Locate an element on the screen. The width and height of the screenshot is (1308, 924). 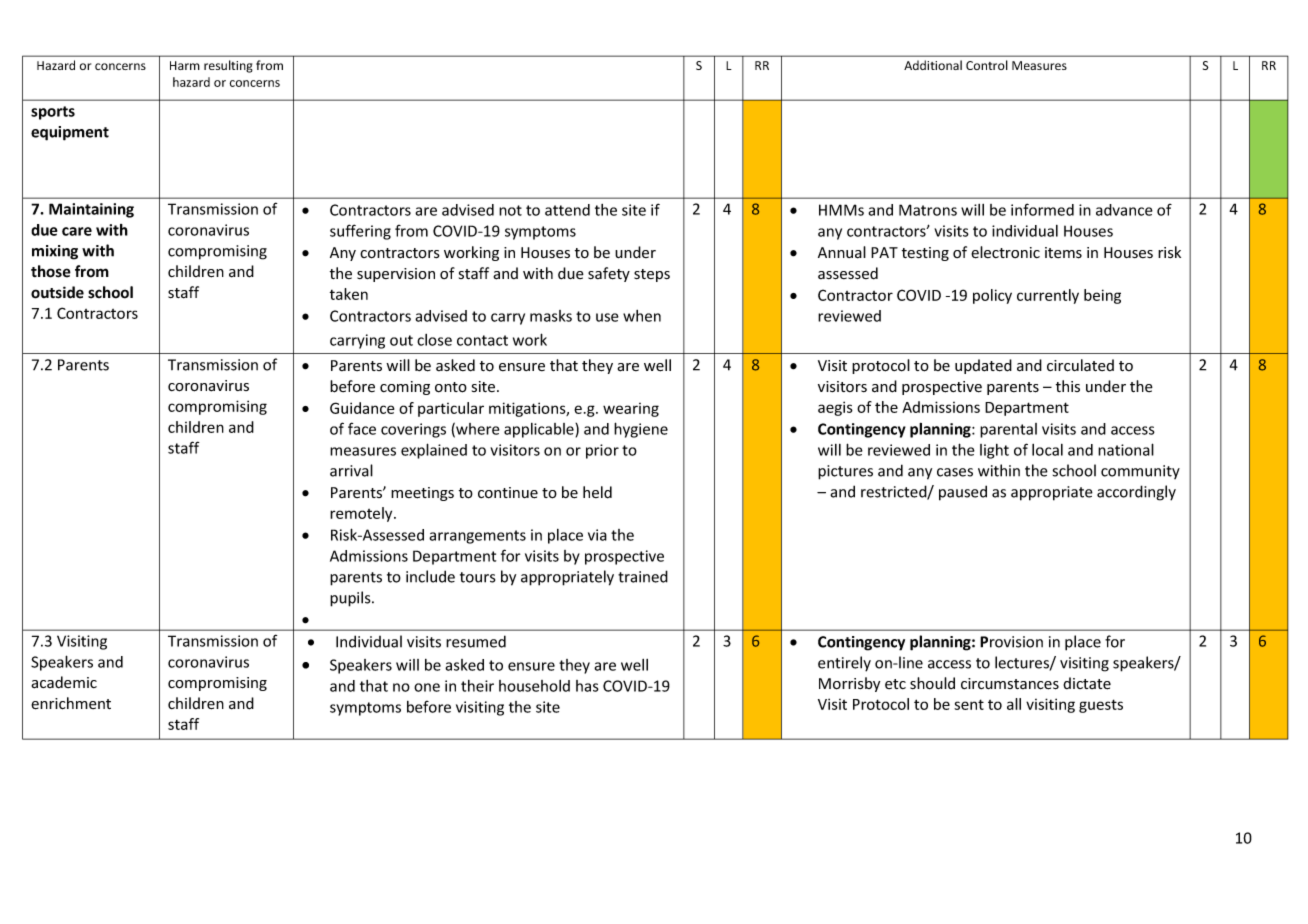
this is located at coordinates (1068, 386).
